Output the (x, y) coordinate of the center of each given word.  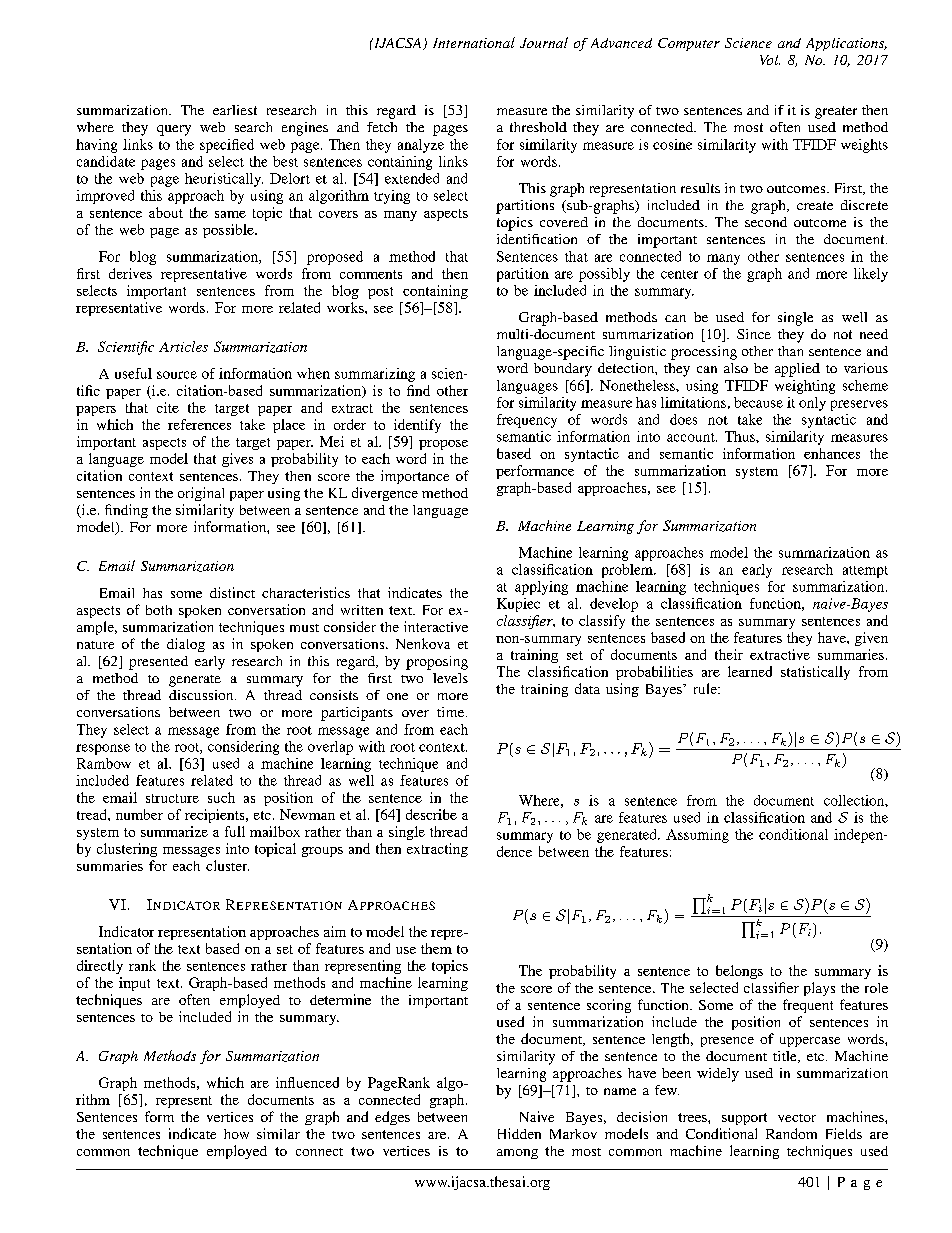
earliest (235, 110)
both (159, 610)
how (236, 1134)
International (474, 42)
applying (541, 588)
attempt (865, 572)
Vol (770, 60)
